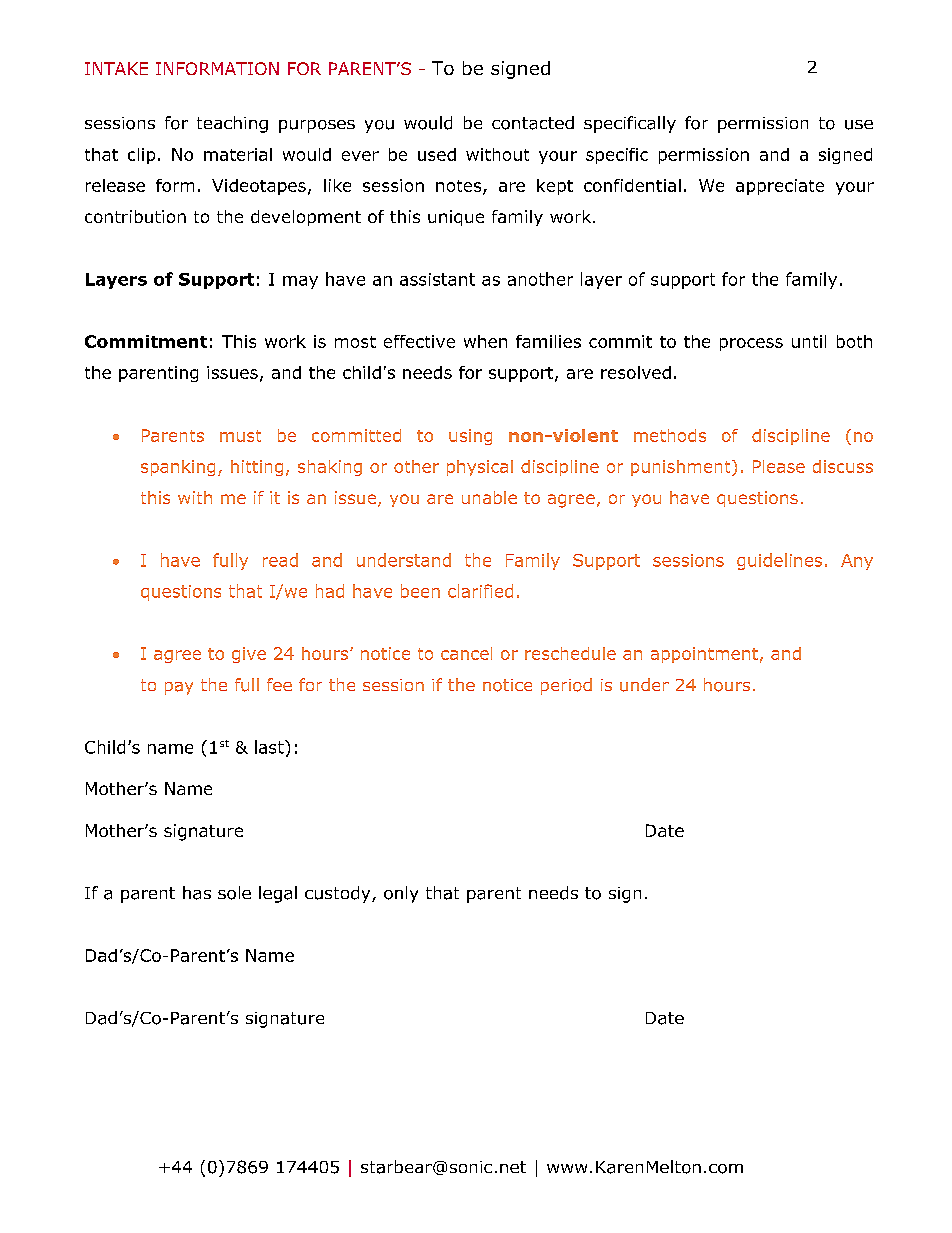  I want to click on process, so click(751, 344).
